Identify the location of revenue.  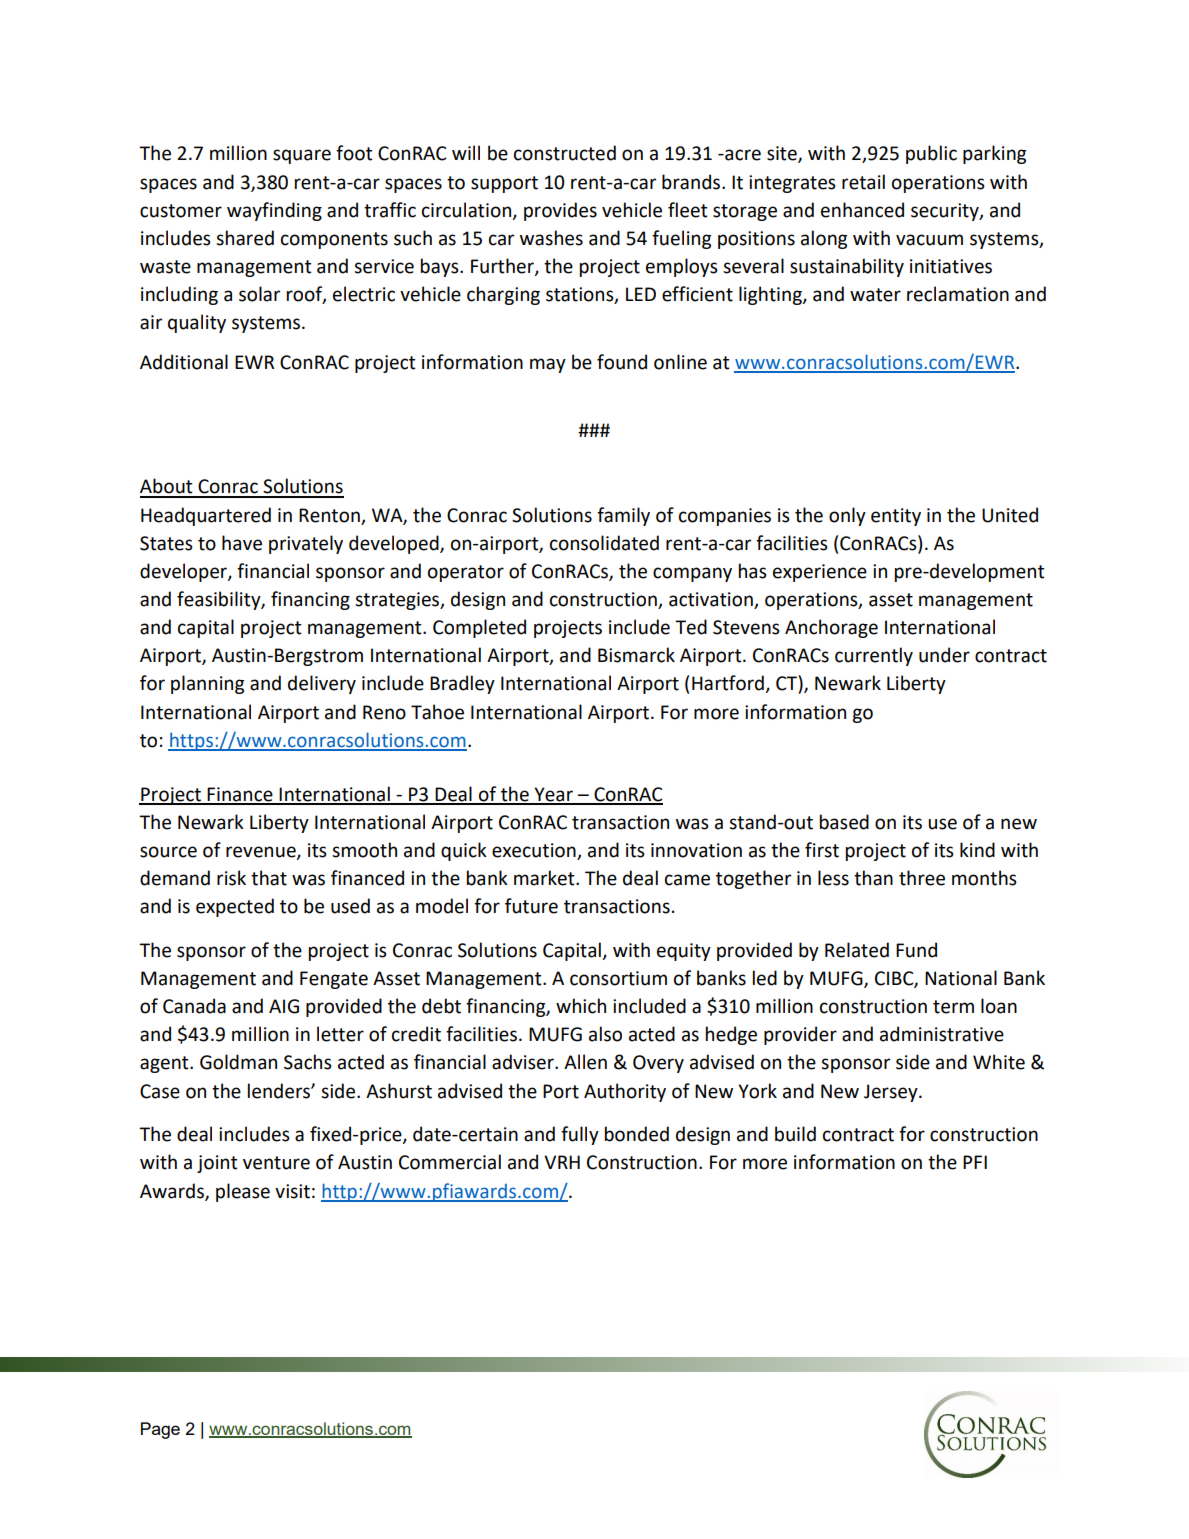
(262, 852).
